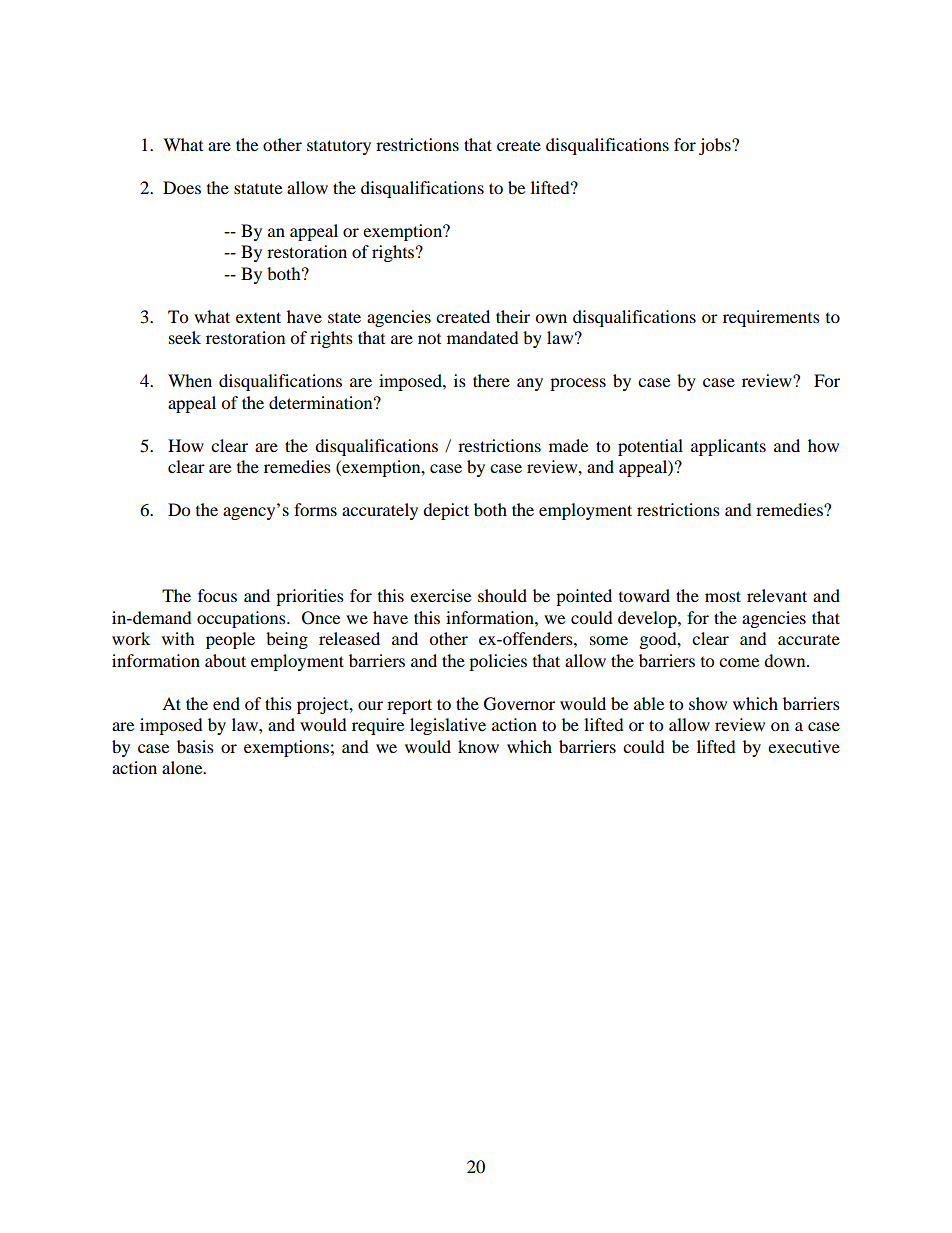 The image size is (952, 1233). What do you see at coordinates (195, 746) in the page?
I see `basis` at bounding box center [195, 746].
